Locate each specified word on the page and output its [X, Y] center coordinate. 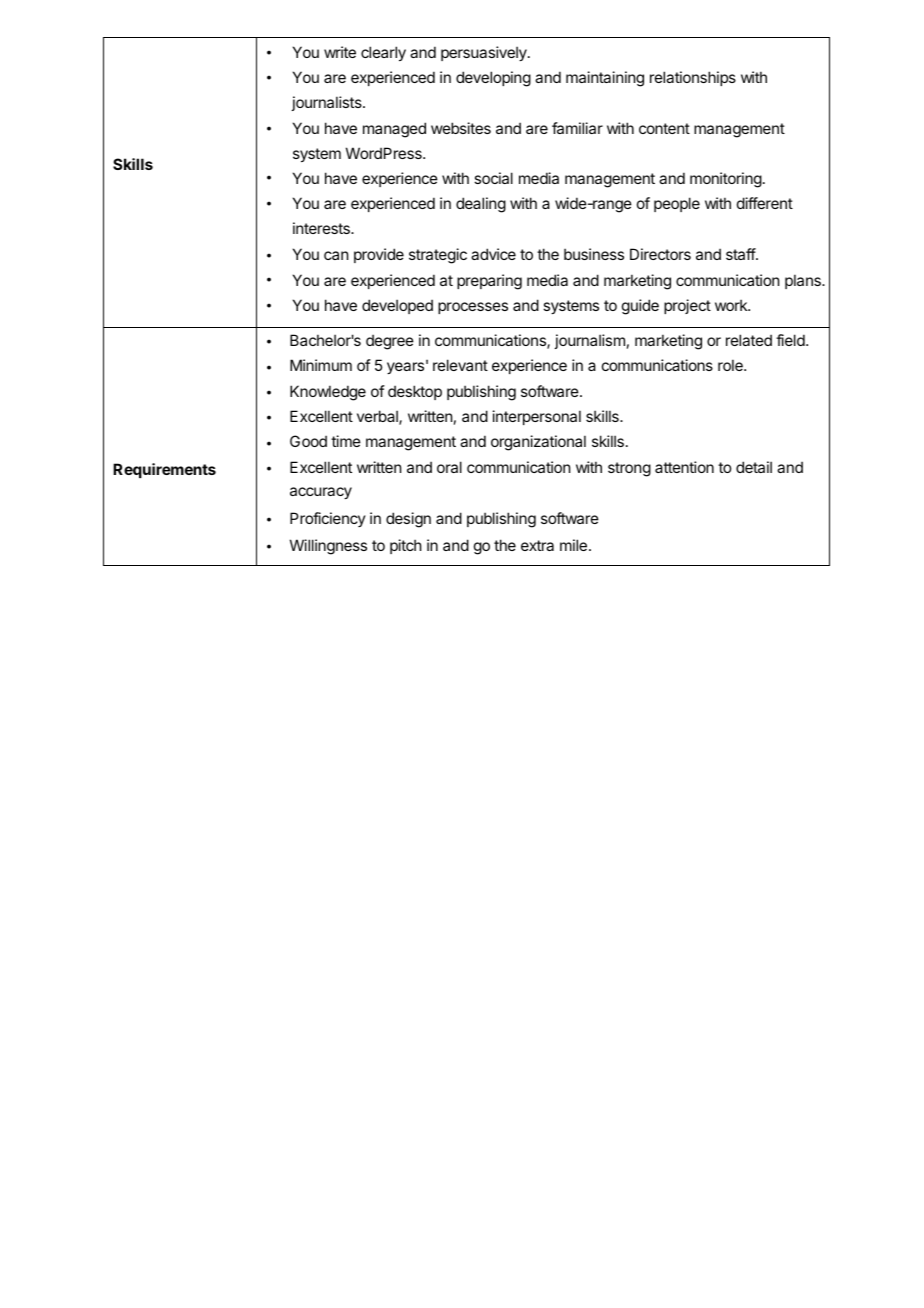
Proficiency [328, 519]
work [732, 305]
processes [473, 308]
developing [493, 79]
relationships [693, 78]
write [340, 52]
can [336, 255]
